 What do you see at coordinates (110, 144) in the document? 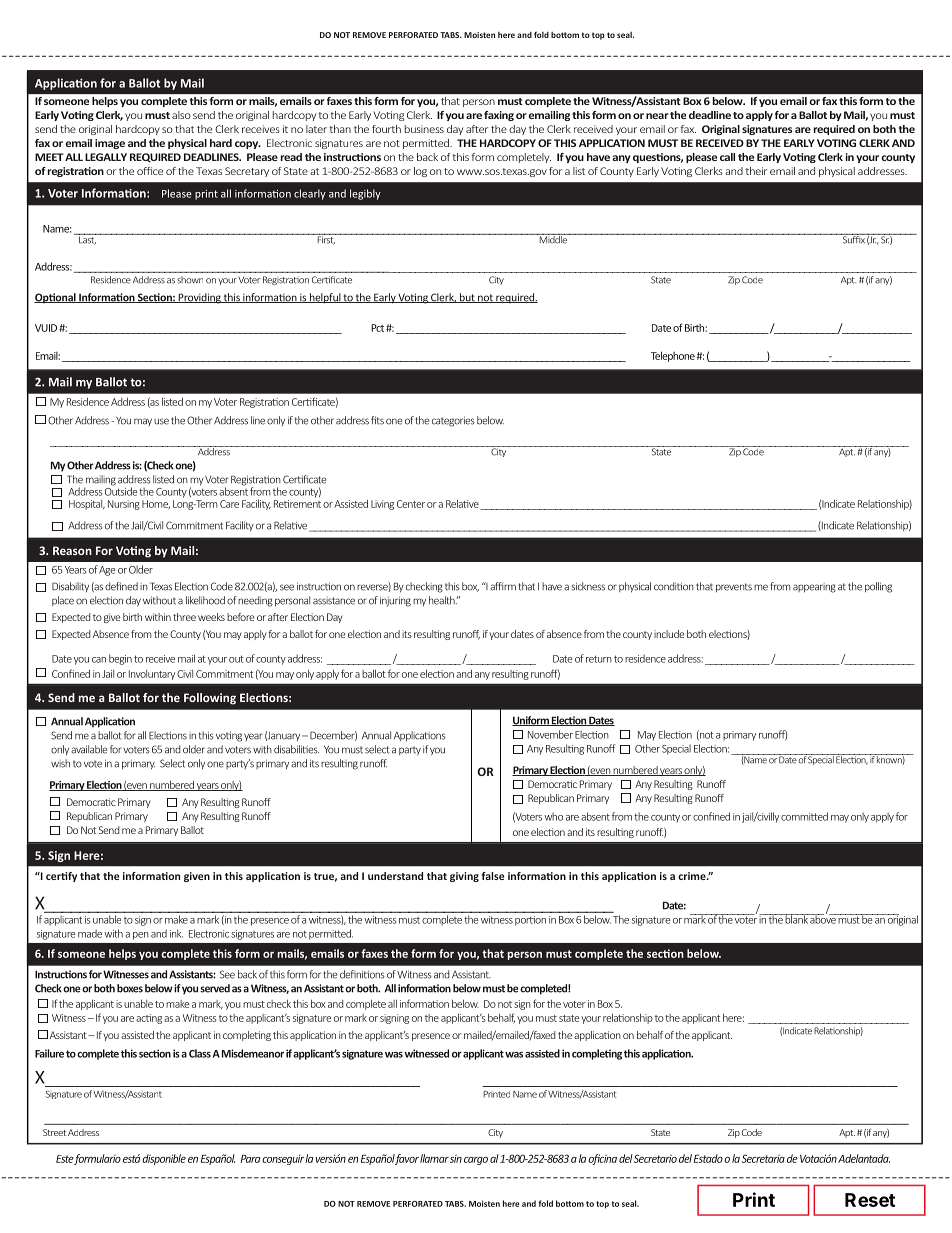
I see `image` at bounding box center [110, 144].
